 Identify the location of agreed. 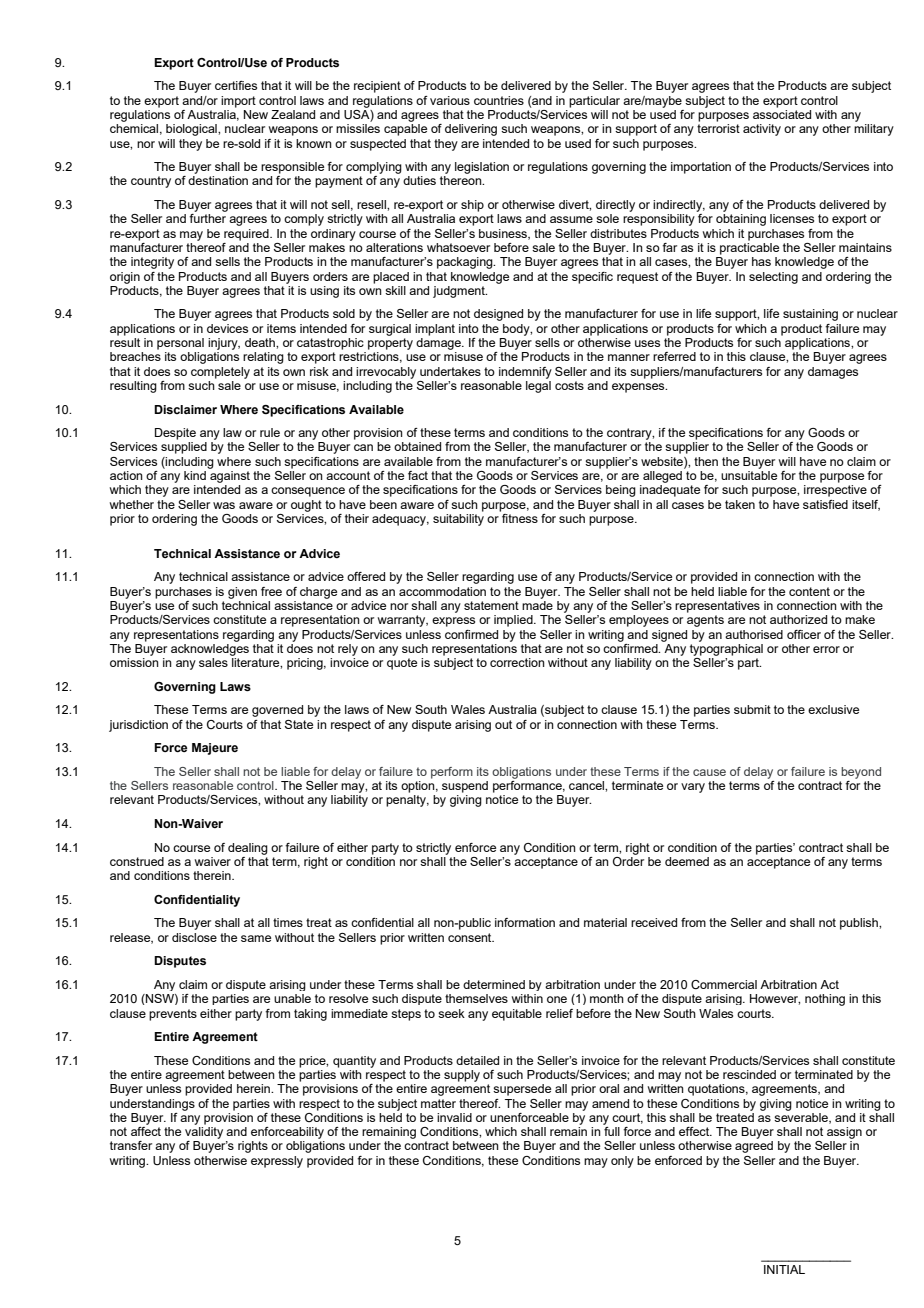
(754, 1147).
